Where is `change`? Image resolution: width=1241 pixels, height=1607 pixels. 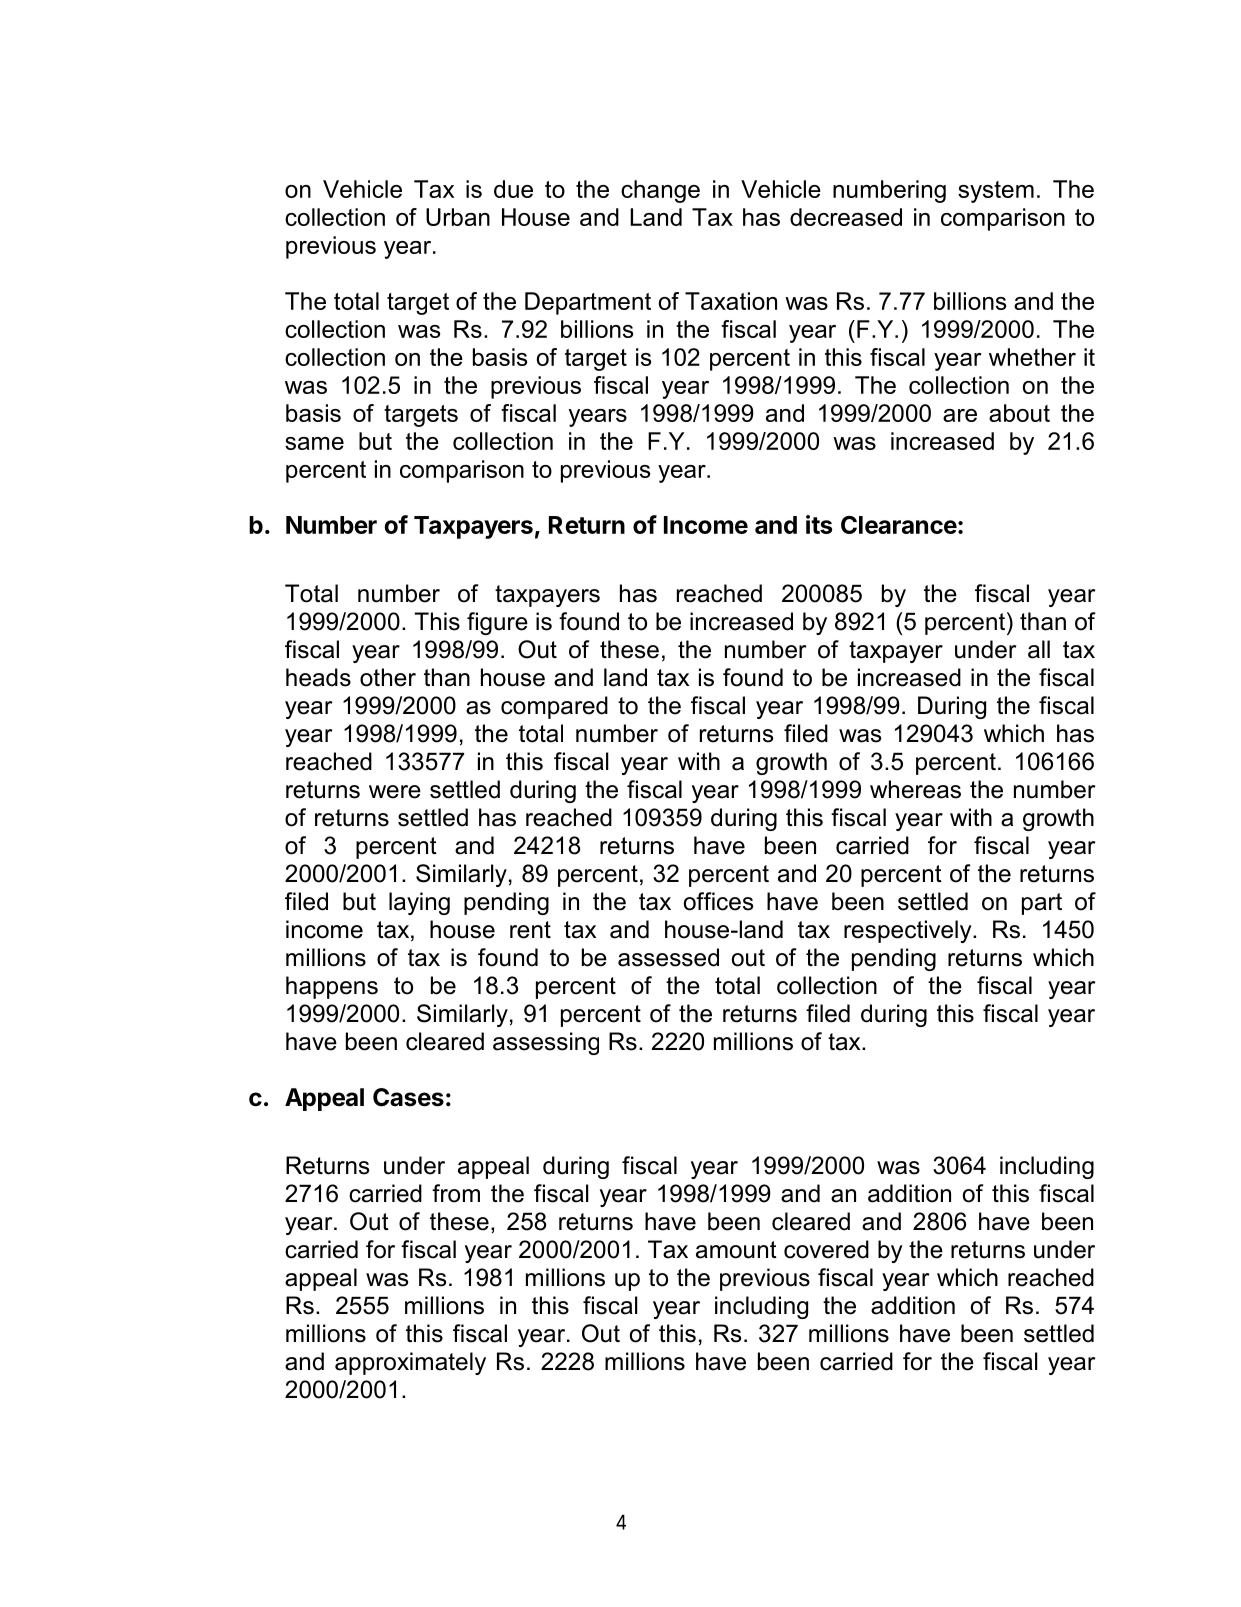
change is located at coordinates (660, 191).
